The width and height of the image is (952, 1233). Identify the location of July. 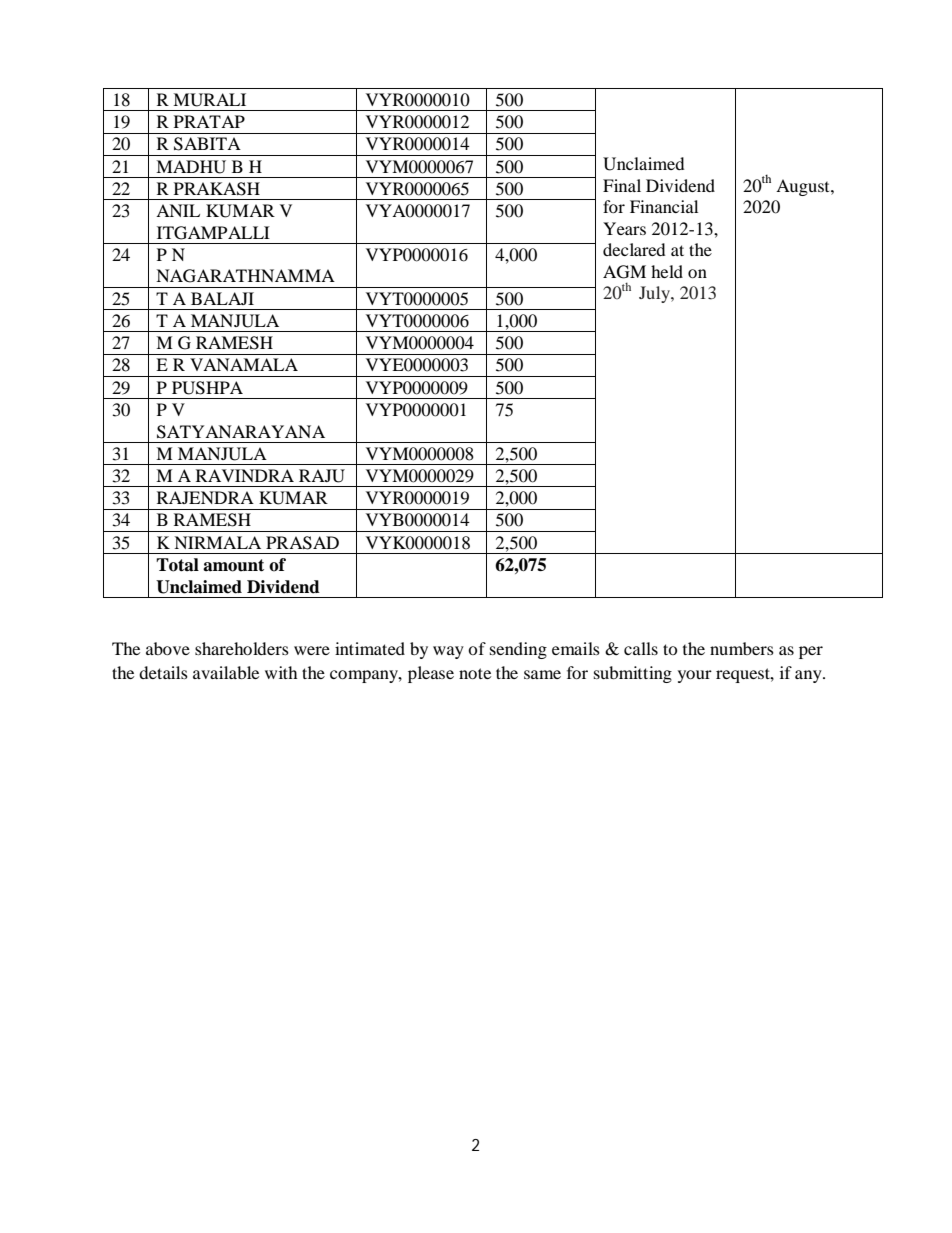
(655, 294).
